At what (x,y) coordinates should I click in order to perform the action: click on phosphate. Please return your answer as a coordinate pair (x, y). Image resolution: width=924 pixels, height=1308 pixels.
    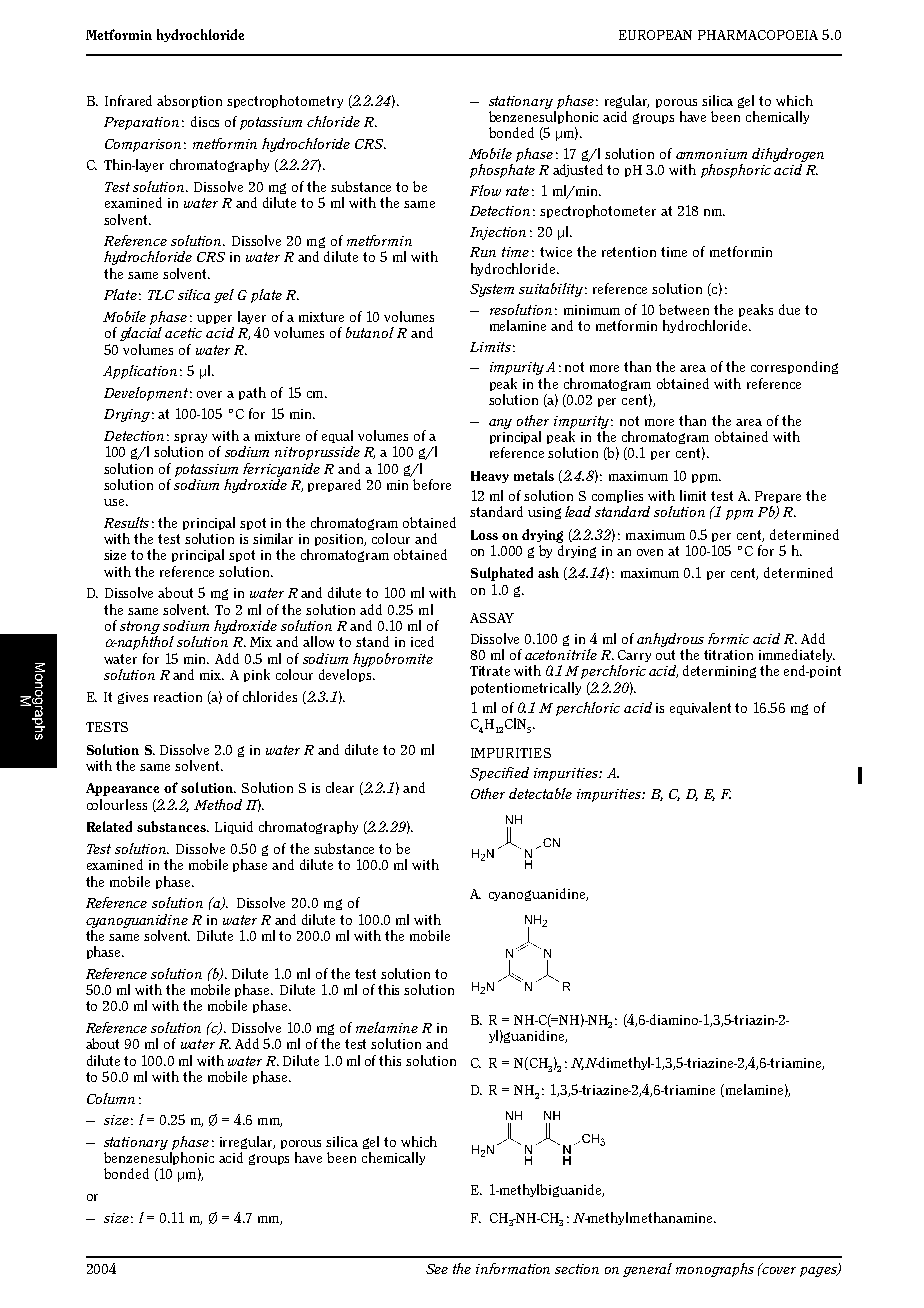
    Looking at the image, I should click on (502, 171).
